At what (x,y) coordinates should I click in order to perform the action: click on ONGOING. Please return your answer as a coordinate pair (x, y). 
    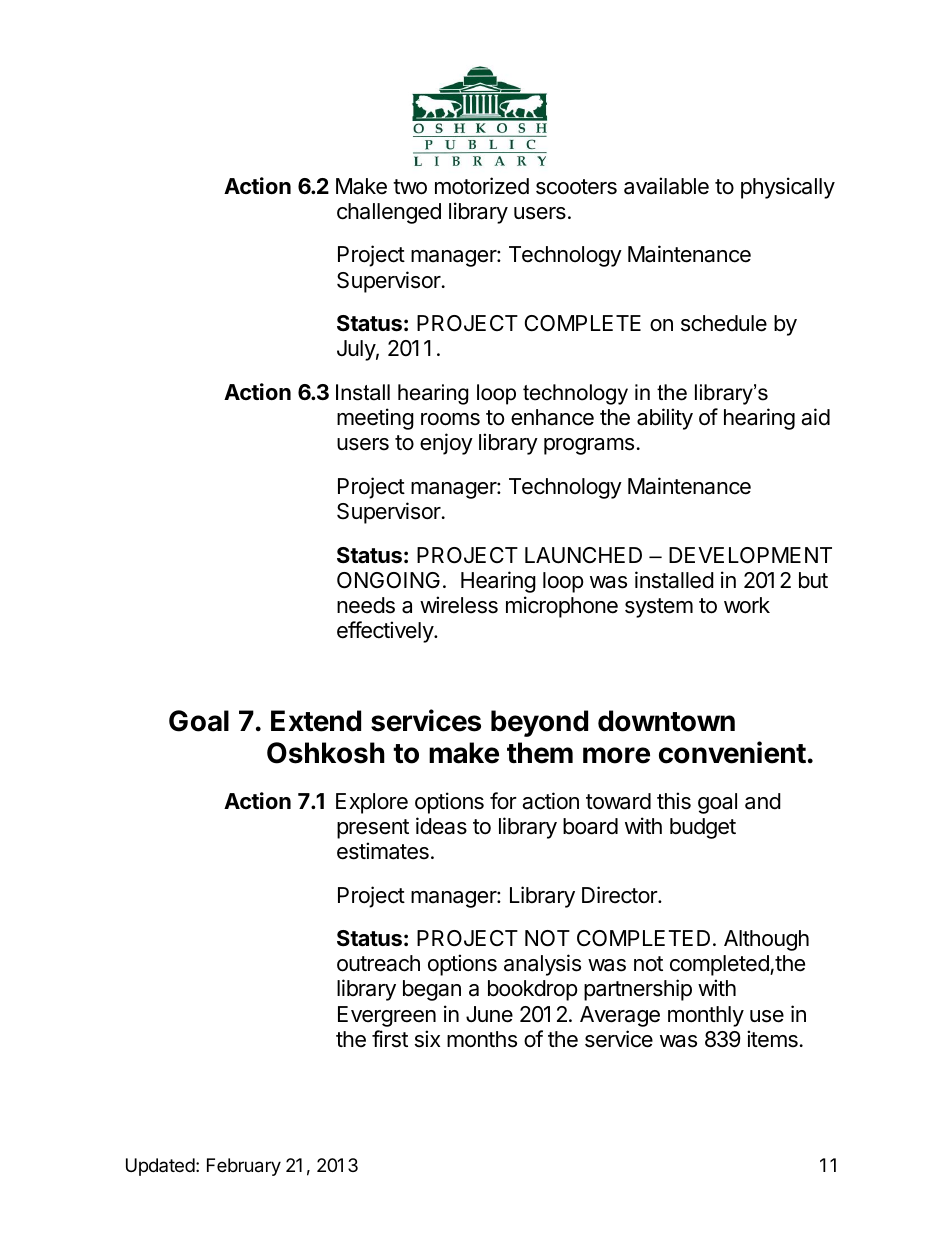
    Looking at the image, I should click on (388, 580).
